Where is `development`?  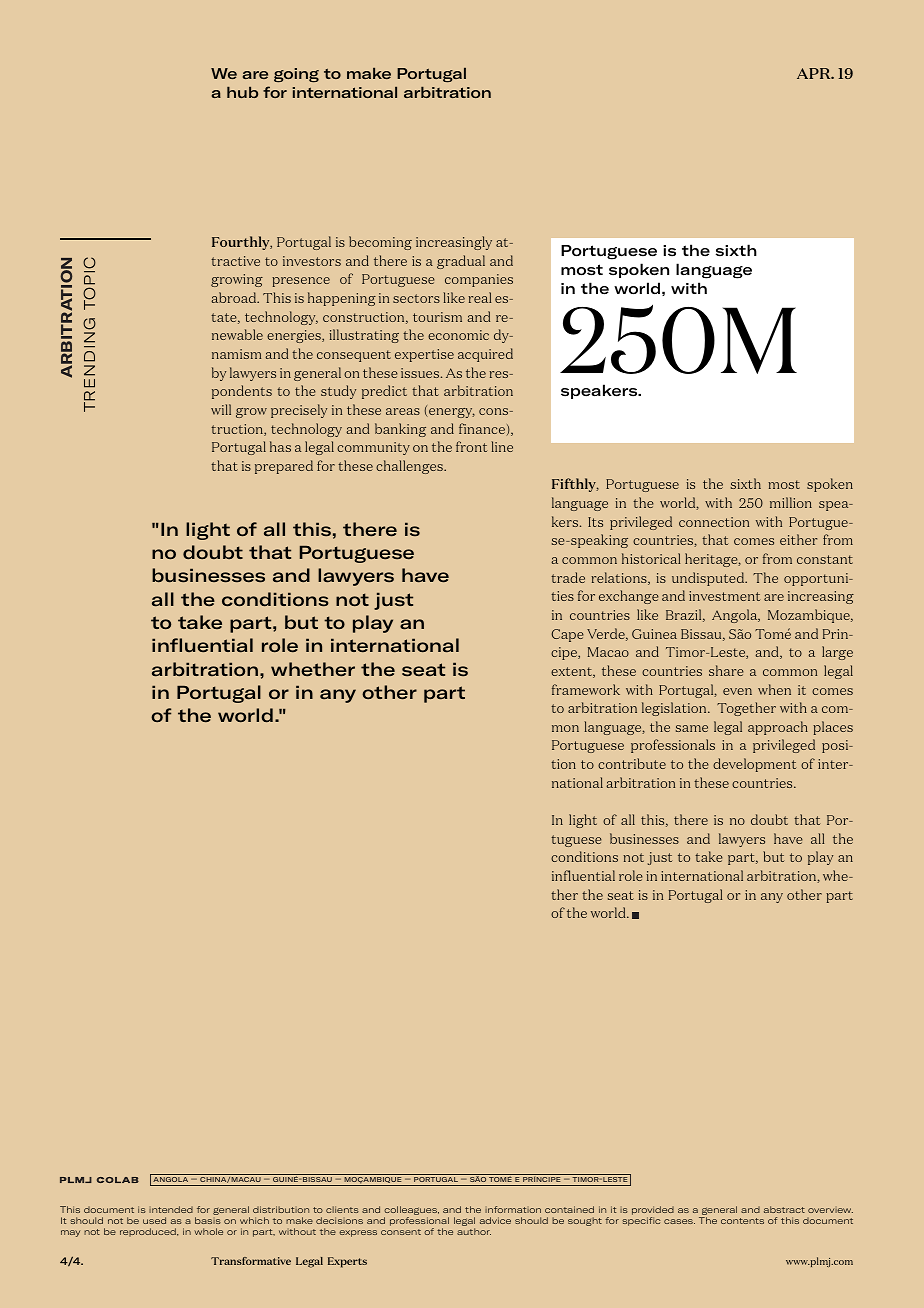 development is located at coordinates (755, 765).
